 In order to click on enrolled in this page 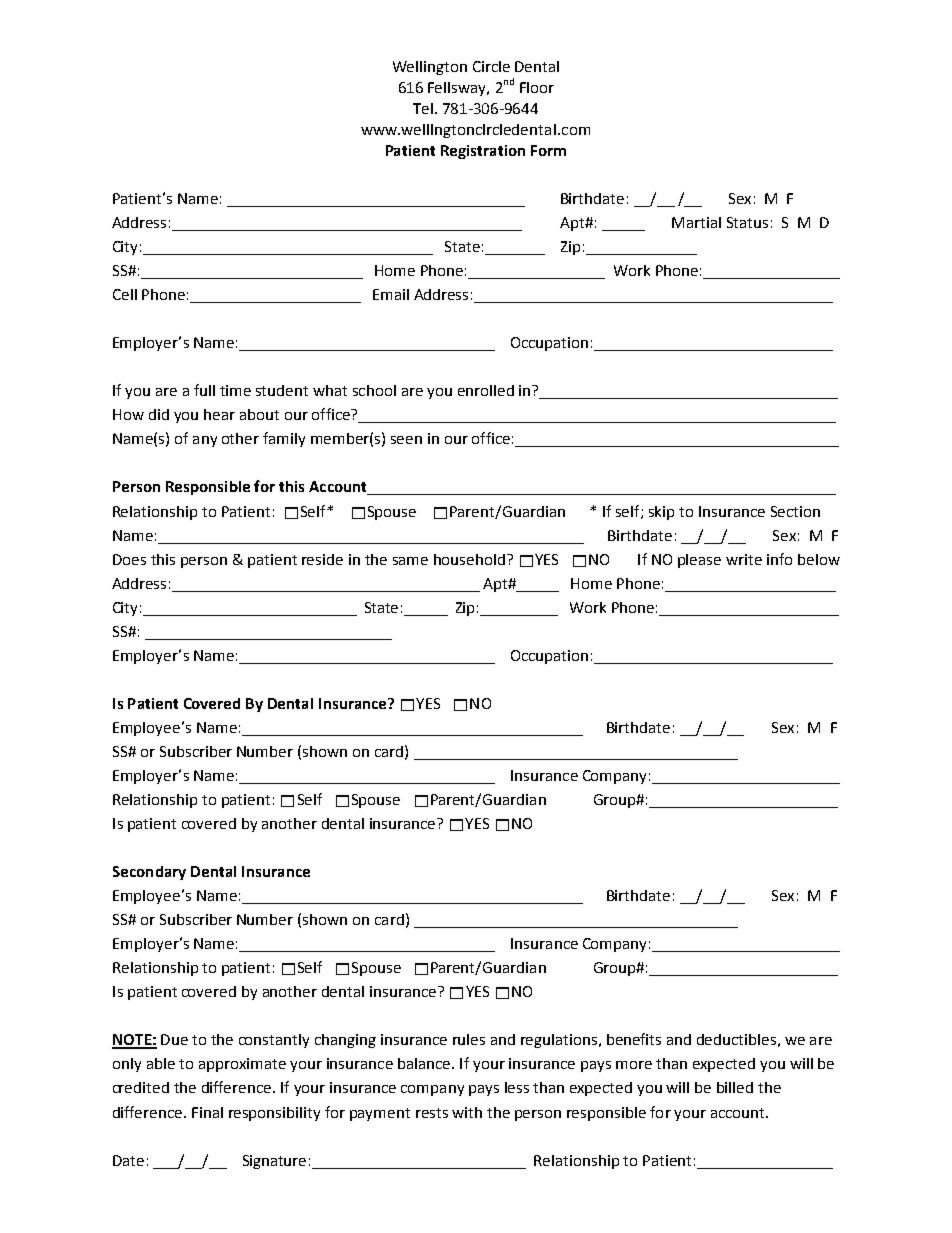, I will do `click(486, 390)`.
